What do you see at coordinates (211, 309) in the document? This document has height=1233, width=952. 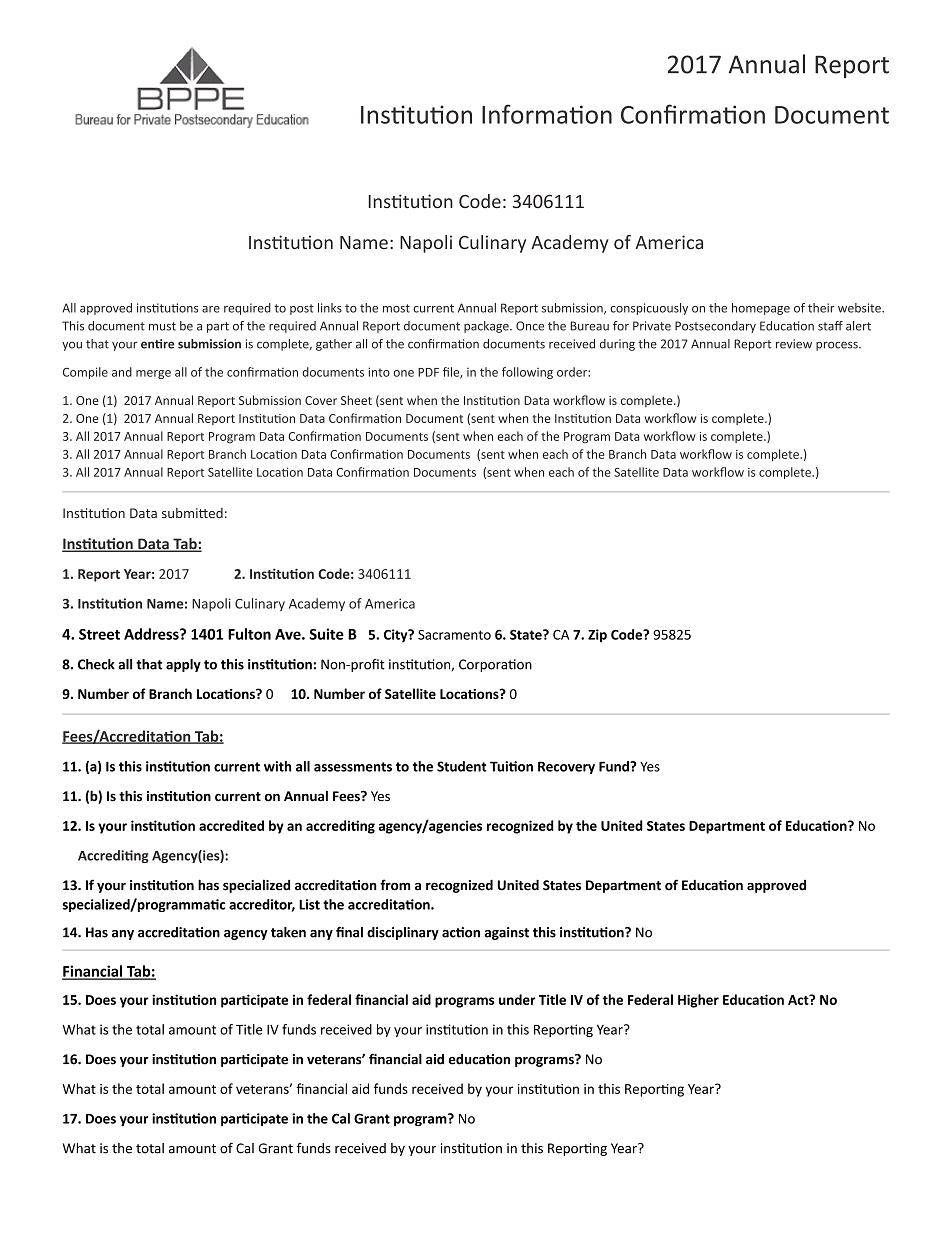 I see `are` at bounding box center [211, 309].
